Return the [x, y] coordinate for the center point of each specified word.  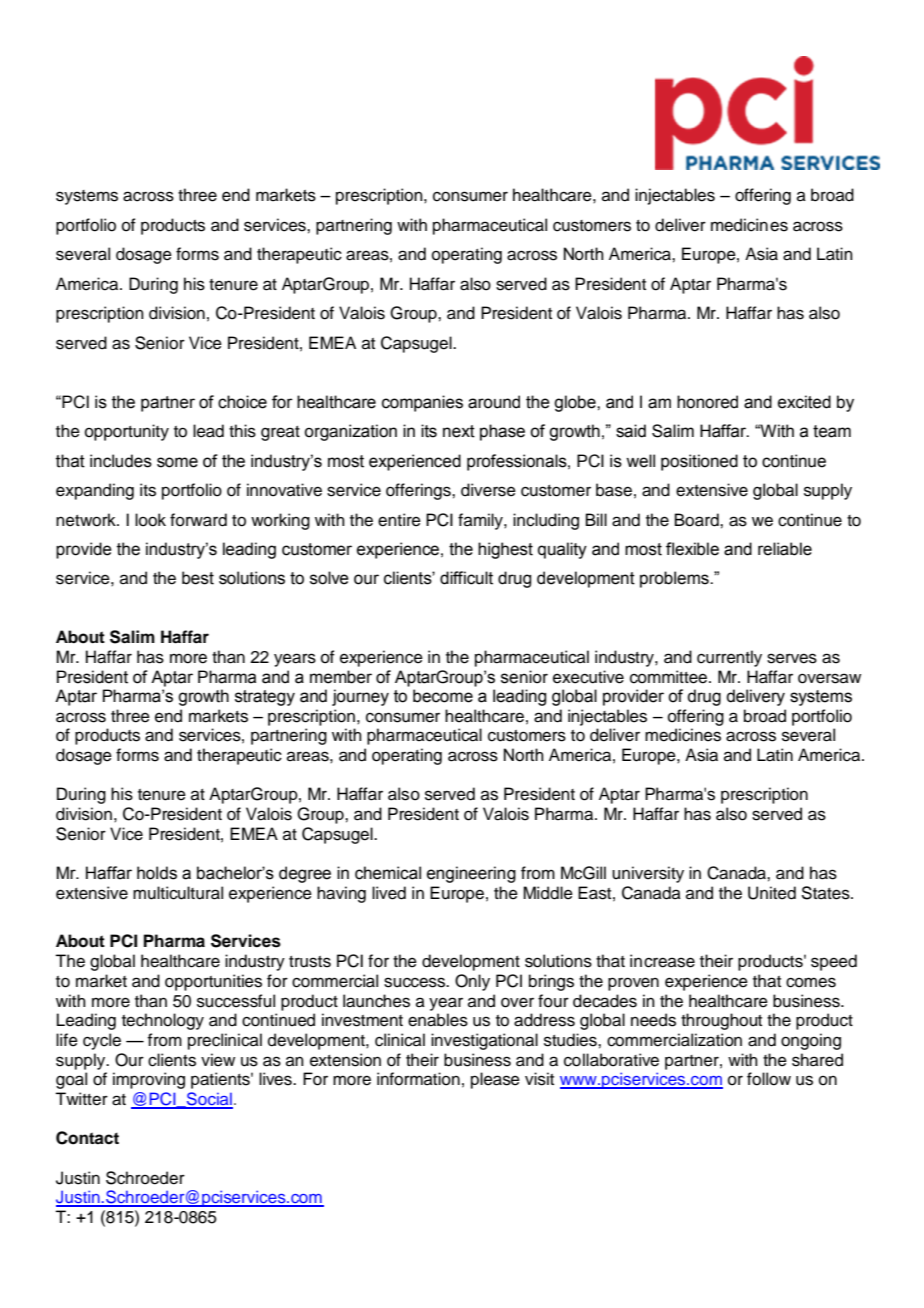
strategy [265, 698]
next [459, 431]
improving [149, 1080]
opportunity [127, 432]
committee [670, 677]
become [443, 696]
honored [707, 402]
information [418, 1079]
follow [769, 1079]
